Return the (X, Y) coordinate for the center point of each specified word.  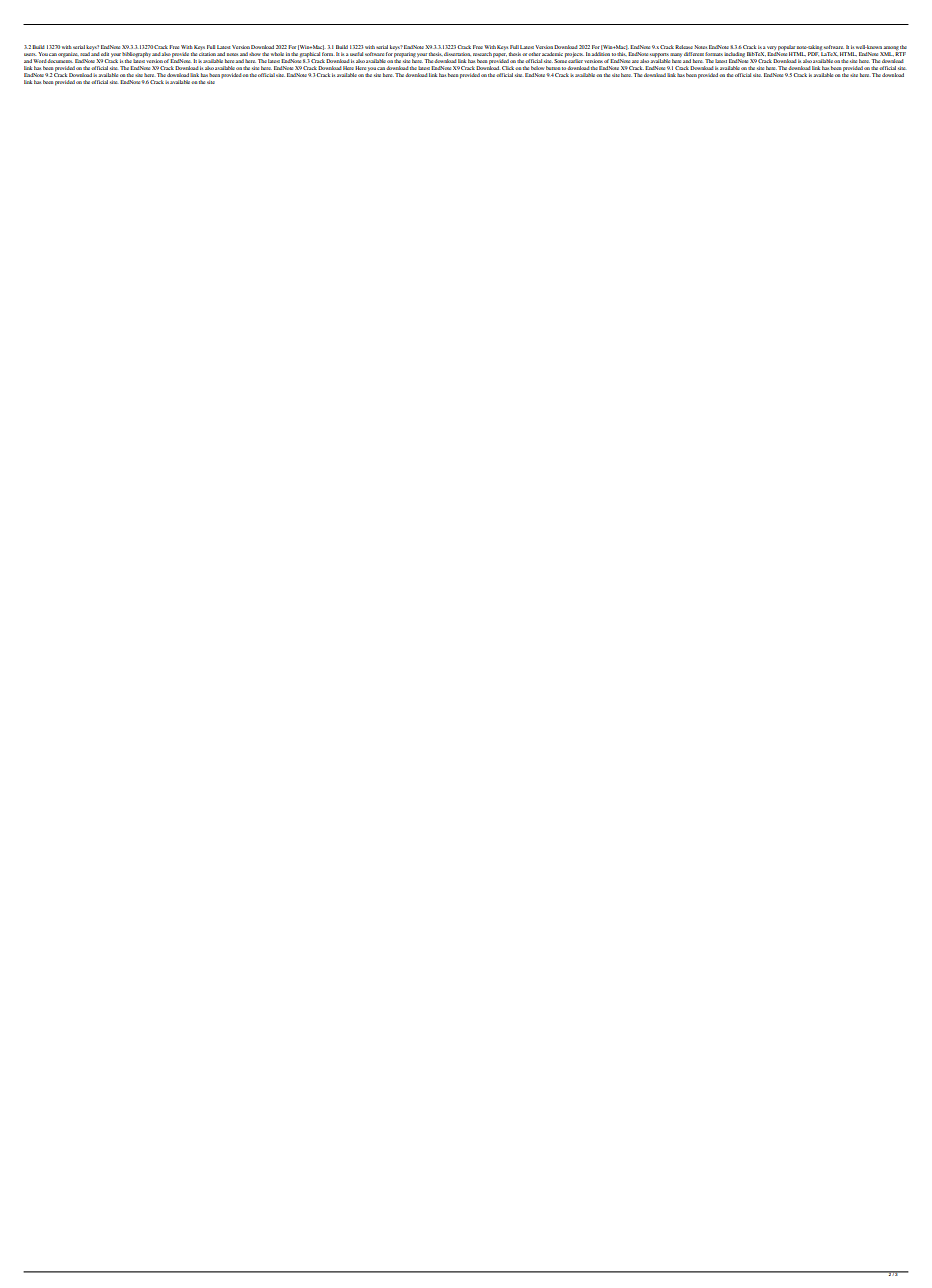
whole (277, 54)
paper (499, 55)
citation (207, 54)
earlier (575, 61)
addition (601, 54)
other (534, 54)
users (30, 54)
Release (684, 47)
